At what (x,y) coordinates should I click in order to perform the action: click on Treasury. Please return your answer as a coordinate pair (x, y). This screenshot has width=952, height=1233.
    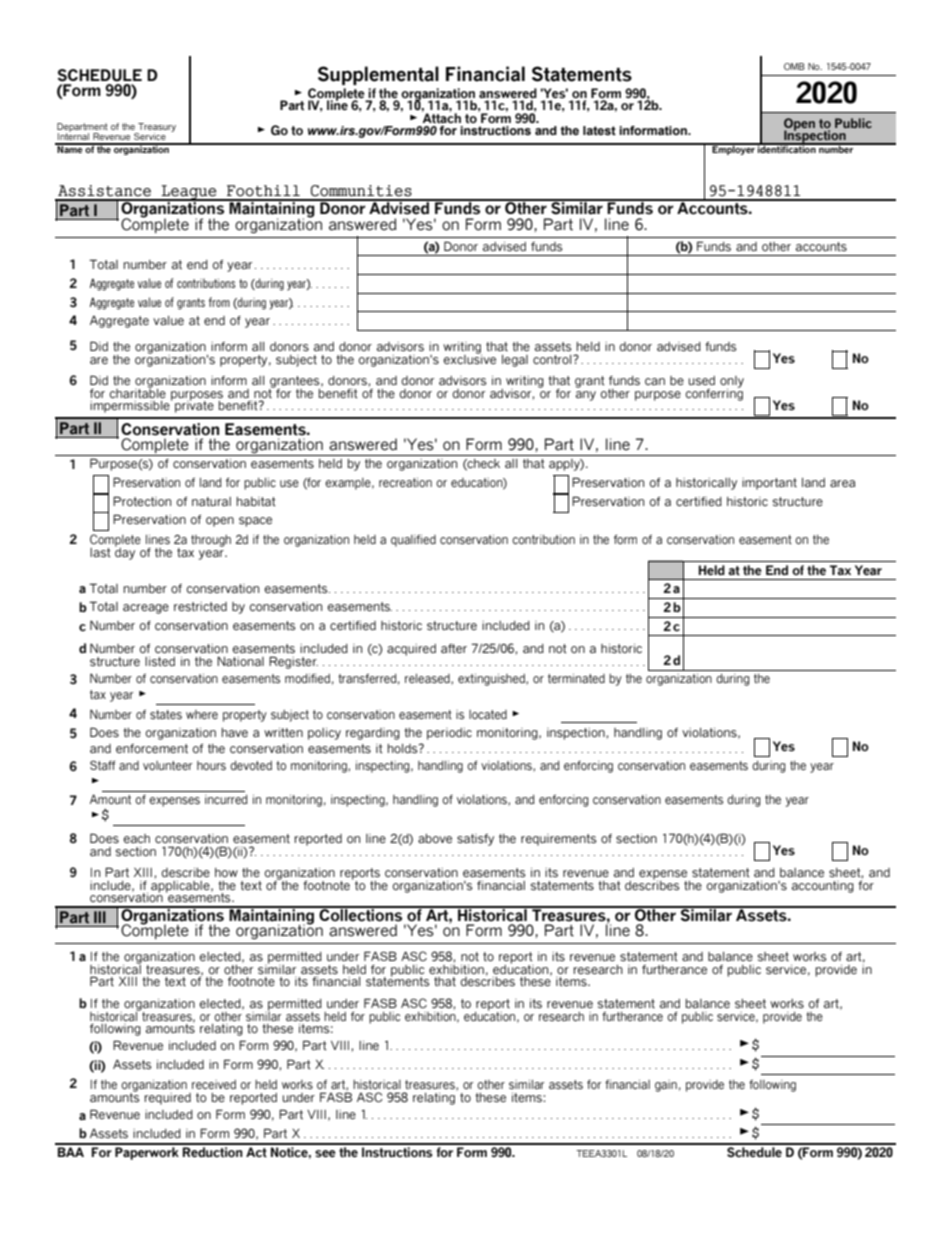
    Looking at the image, I should click on (156, 129).
